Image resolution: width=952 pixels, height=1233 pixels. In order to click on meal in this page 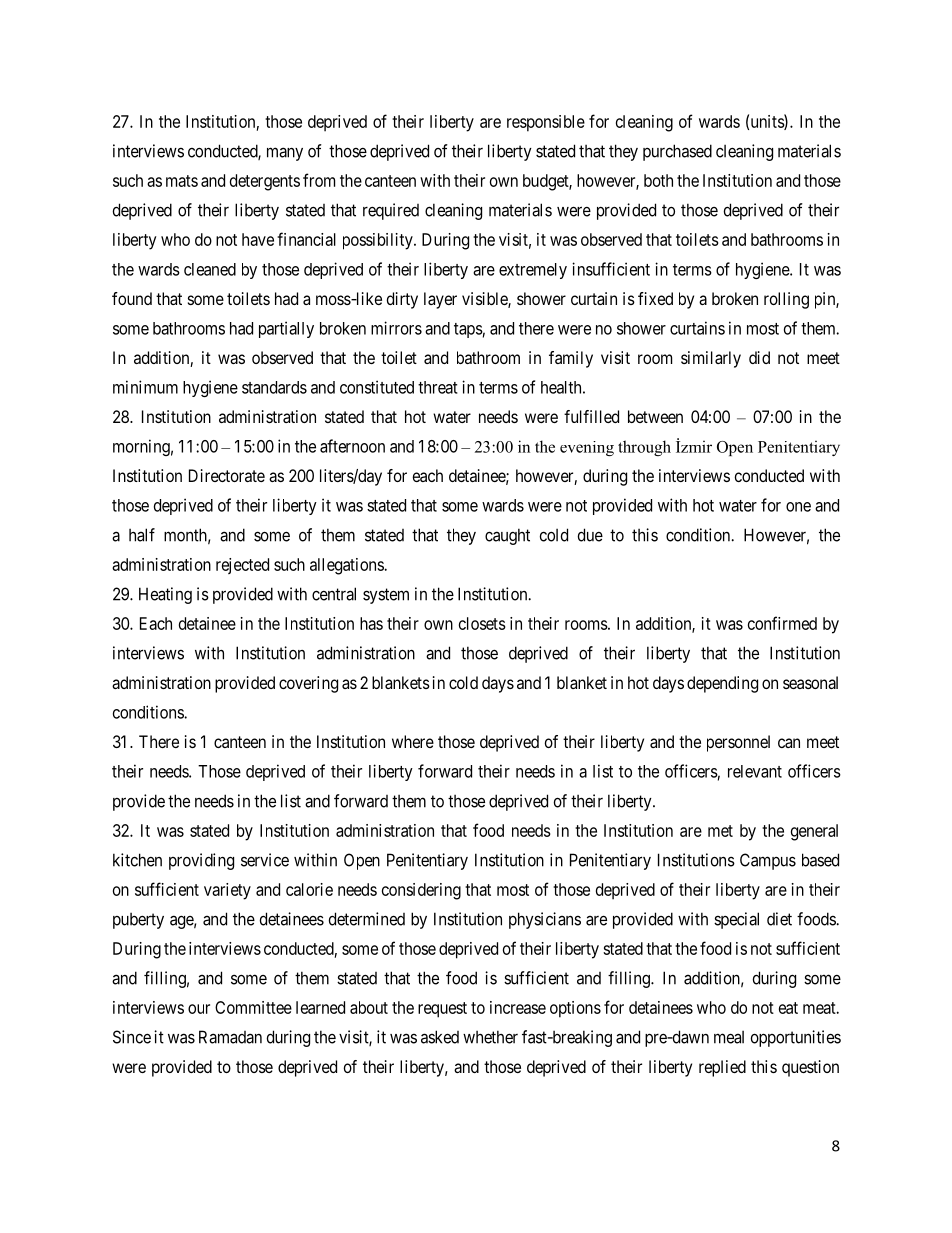, I will do `click(729, 1037)`.
